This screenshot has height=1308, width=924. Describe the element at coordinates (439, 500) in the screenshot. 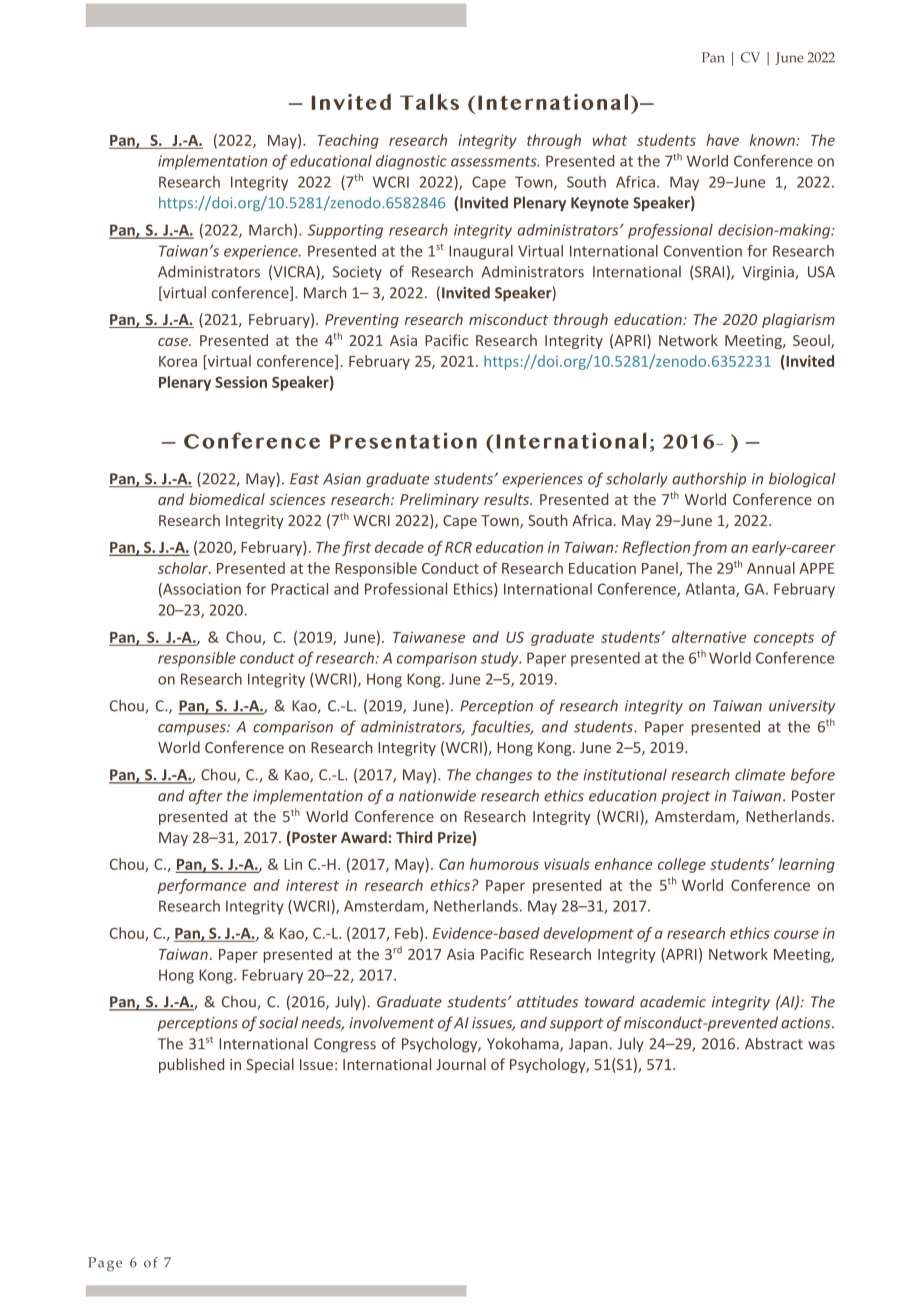

I see `Preliminary` at that location.
